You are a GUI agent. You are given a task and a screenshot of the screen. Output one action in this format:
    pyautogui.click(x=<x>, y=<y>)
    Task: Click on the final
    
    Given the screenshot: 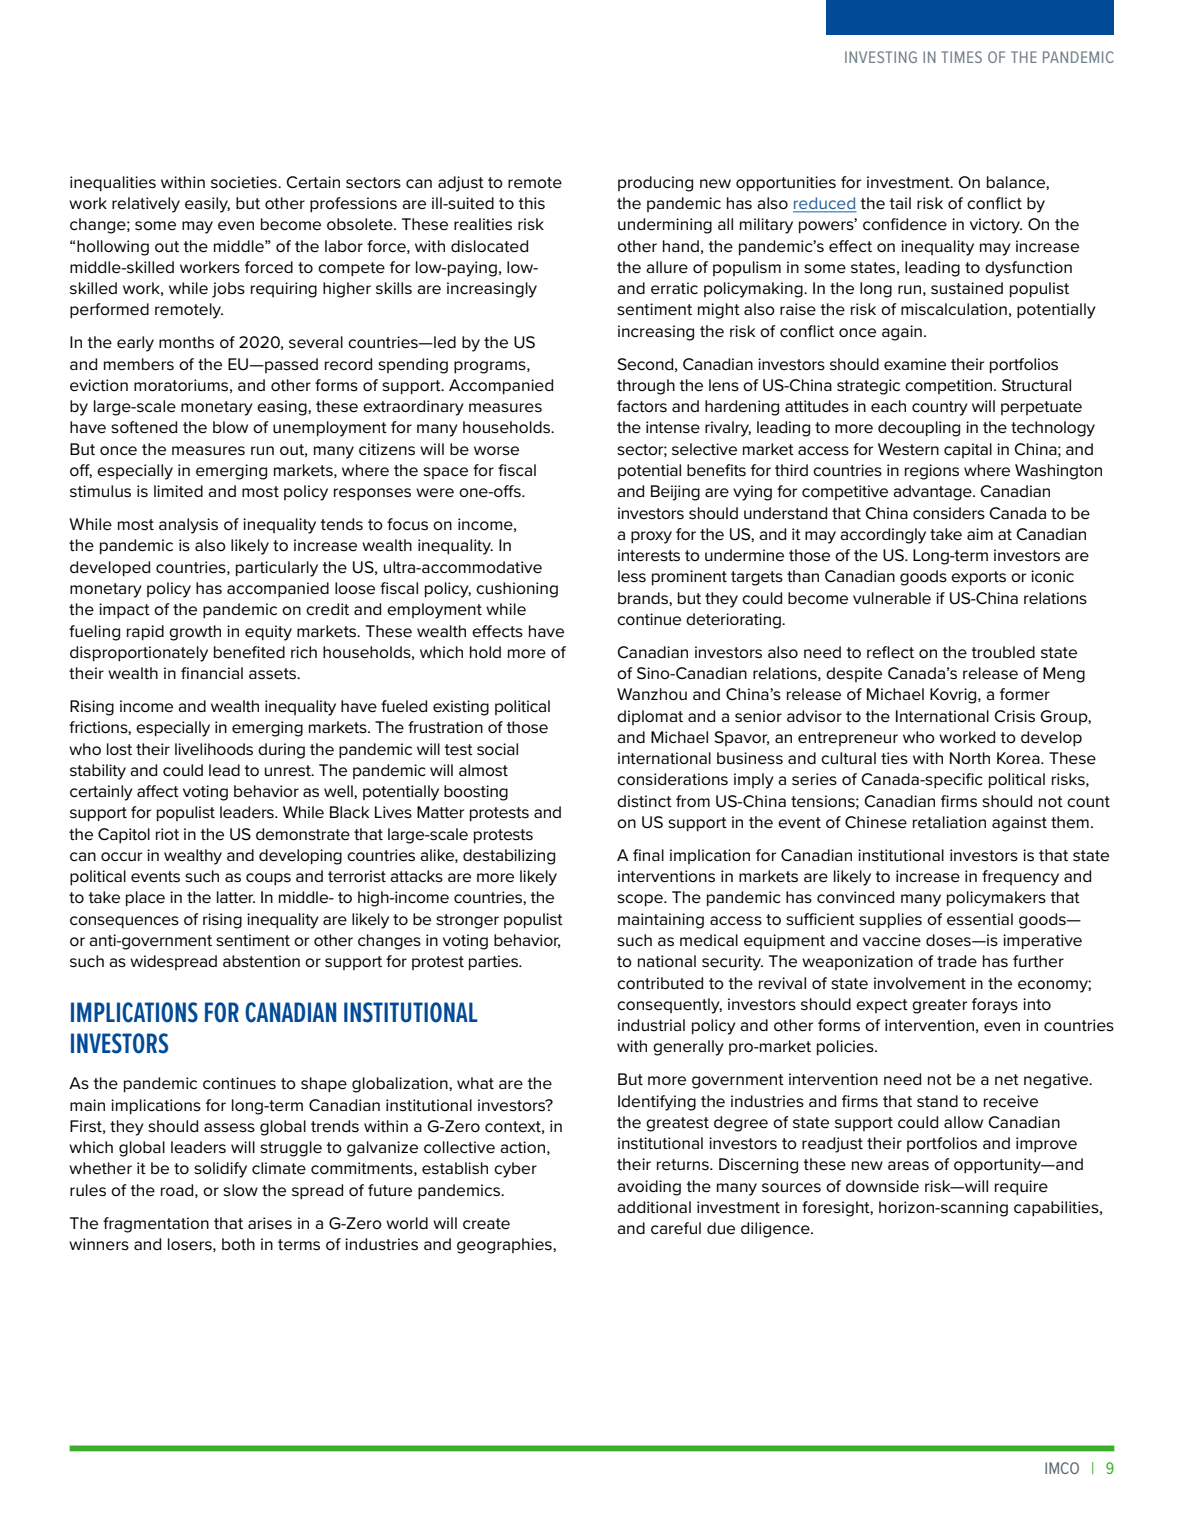 What is the action you would take?
    pyautogui.click(x=648, y=855)
